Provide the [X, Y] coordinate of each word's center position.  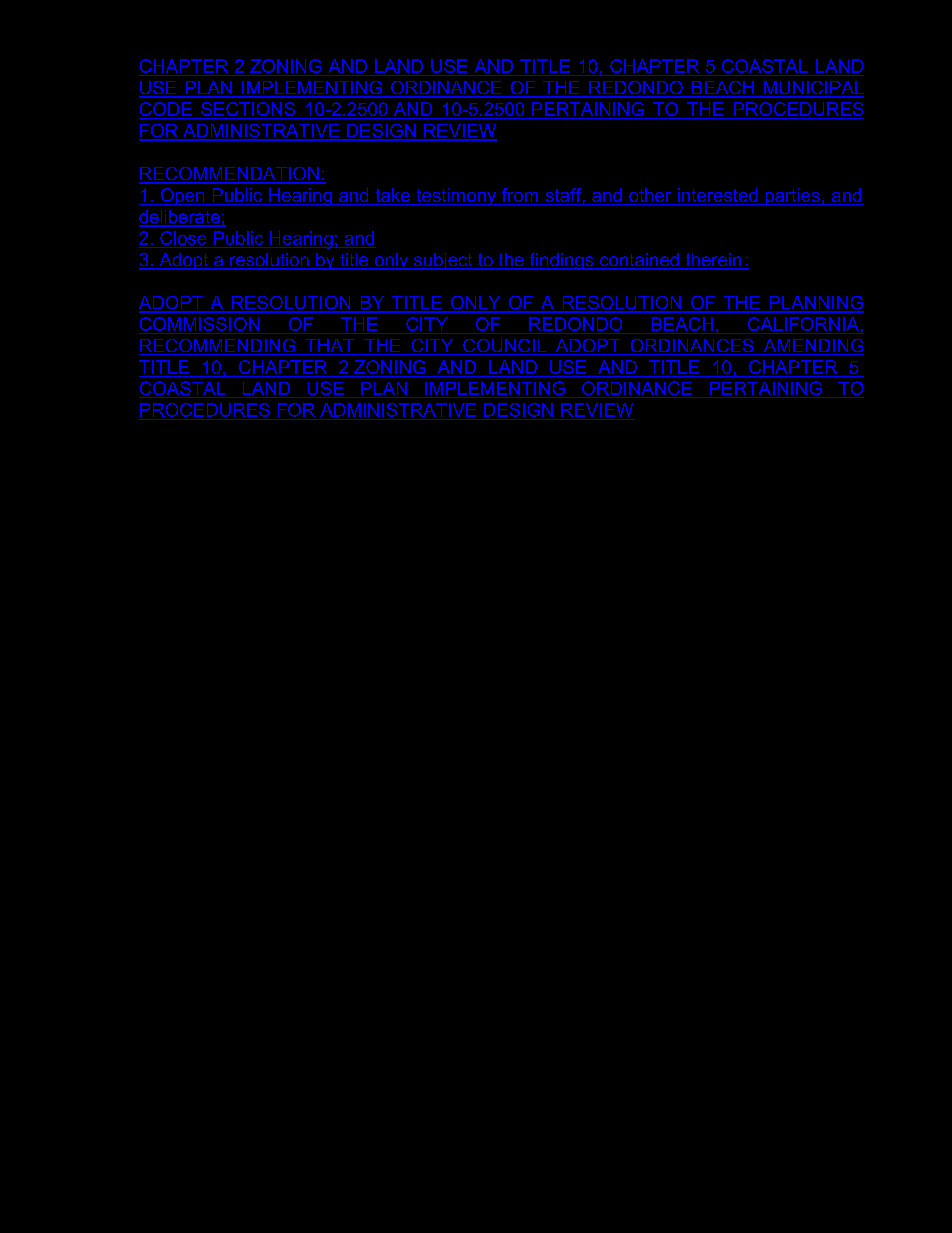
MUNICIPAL [813, 89]
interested [717, 195]
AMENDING [812, 347]
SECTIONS [248, 110]
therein [713, 261]
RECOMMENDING [218, 347]
